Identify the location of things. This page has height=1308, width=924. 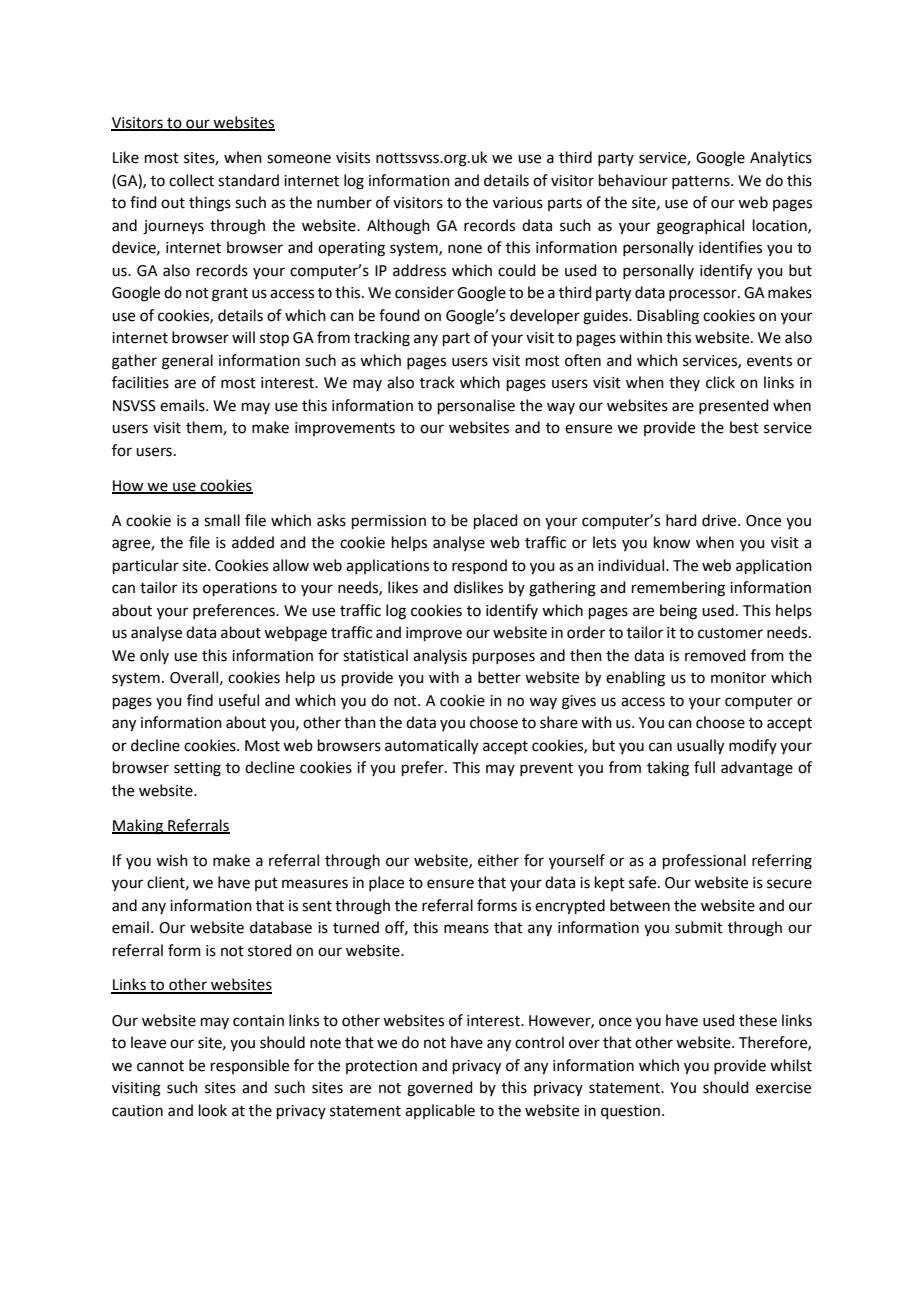
(210, 204).
